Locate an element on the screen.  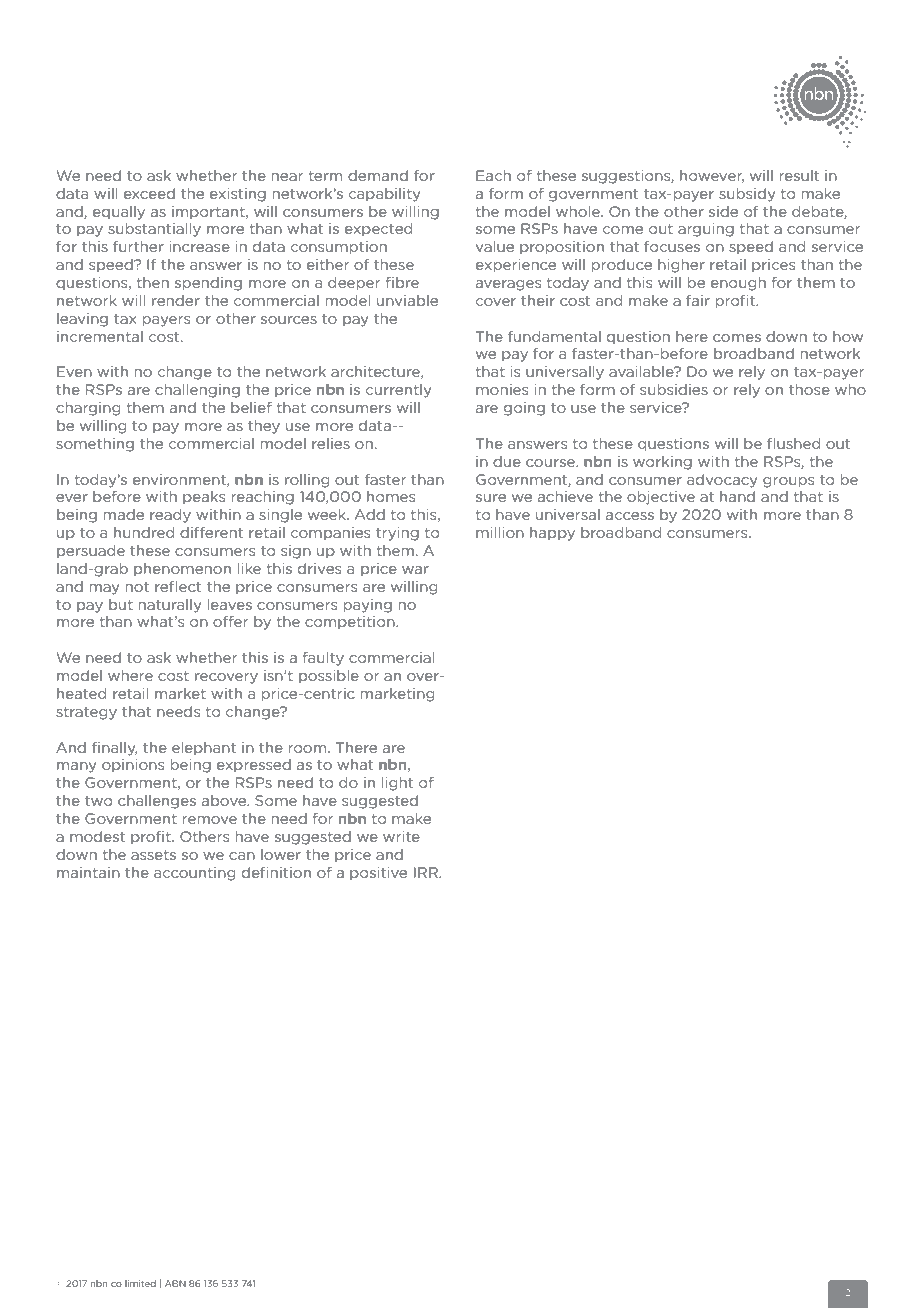
access is located at coordinates (630, 516).
